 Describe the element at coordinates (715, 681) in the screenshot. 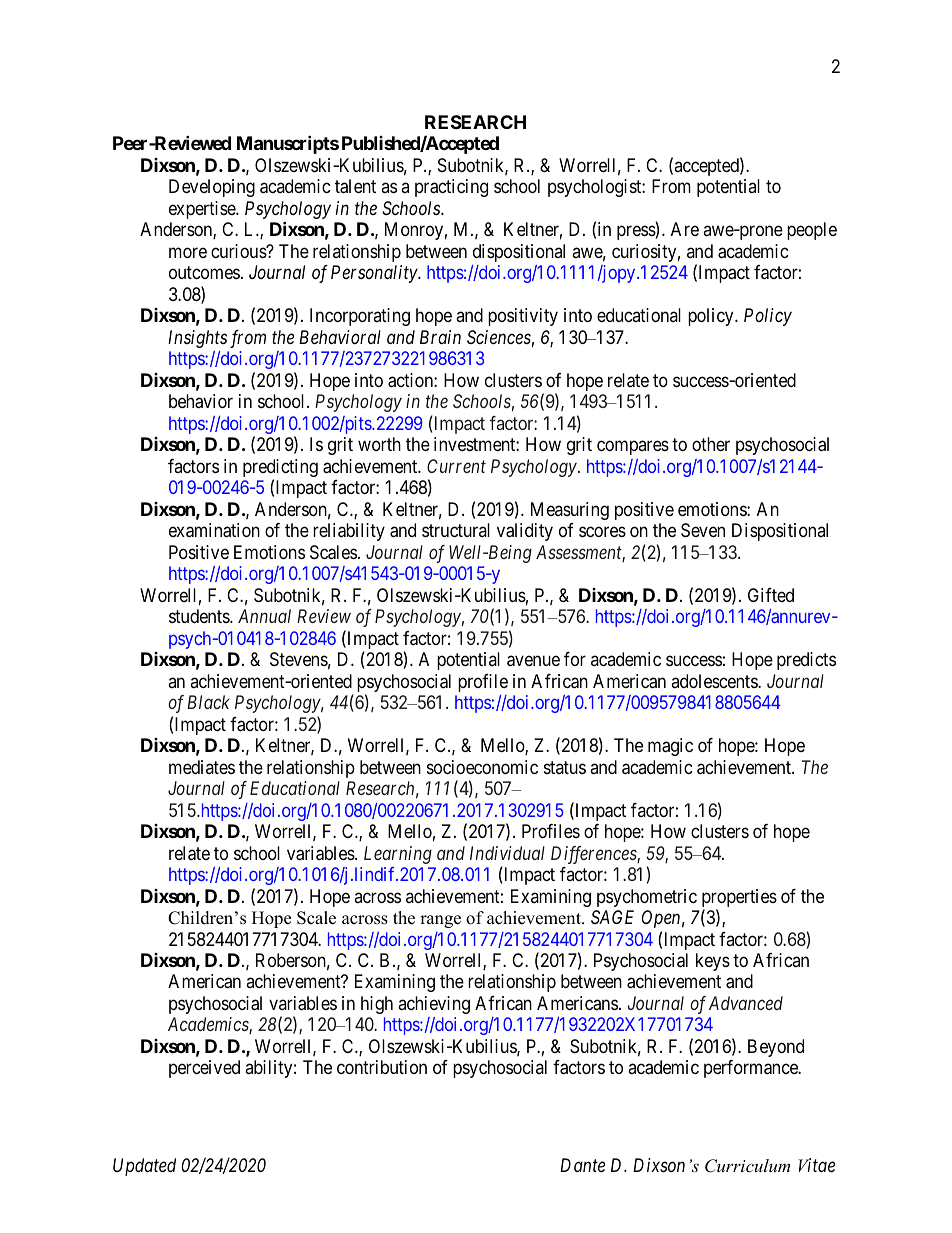

I see `adolescents` at that location.
